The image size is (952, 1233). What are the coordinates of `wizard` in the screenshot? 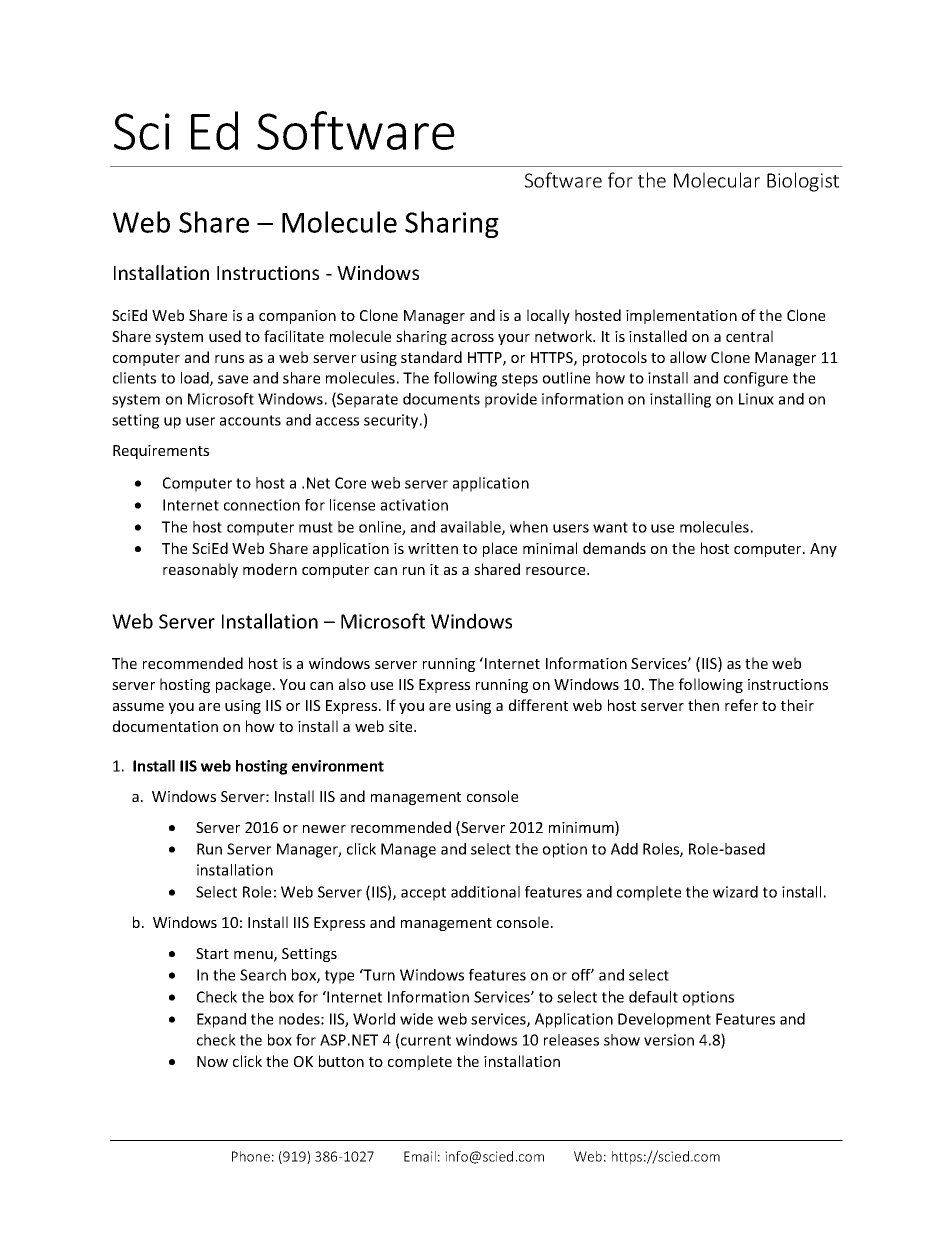 It's located at (735, 892).
